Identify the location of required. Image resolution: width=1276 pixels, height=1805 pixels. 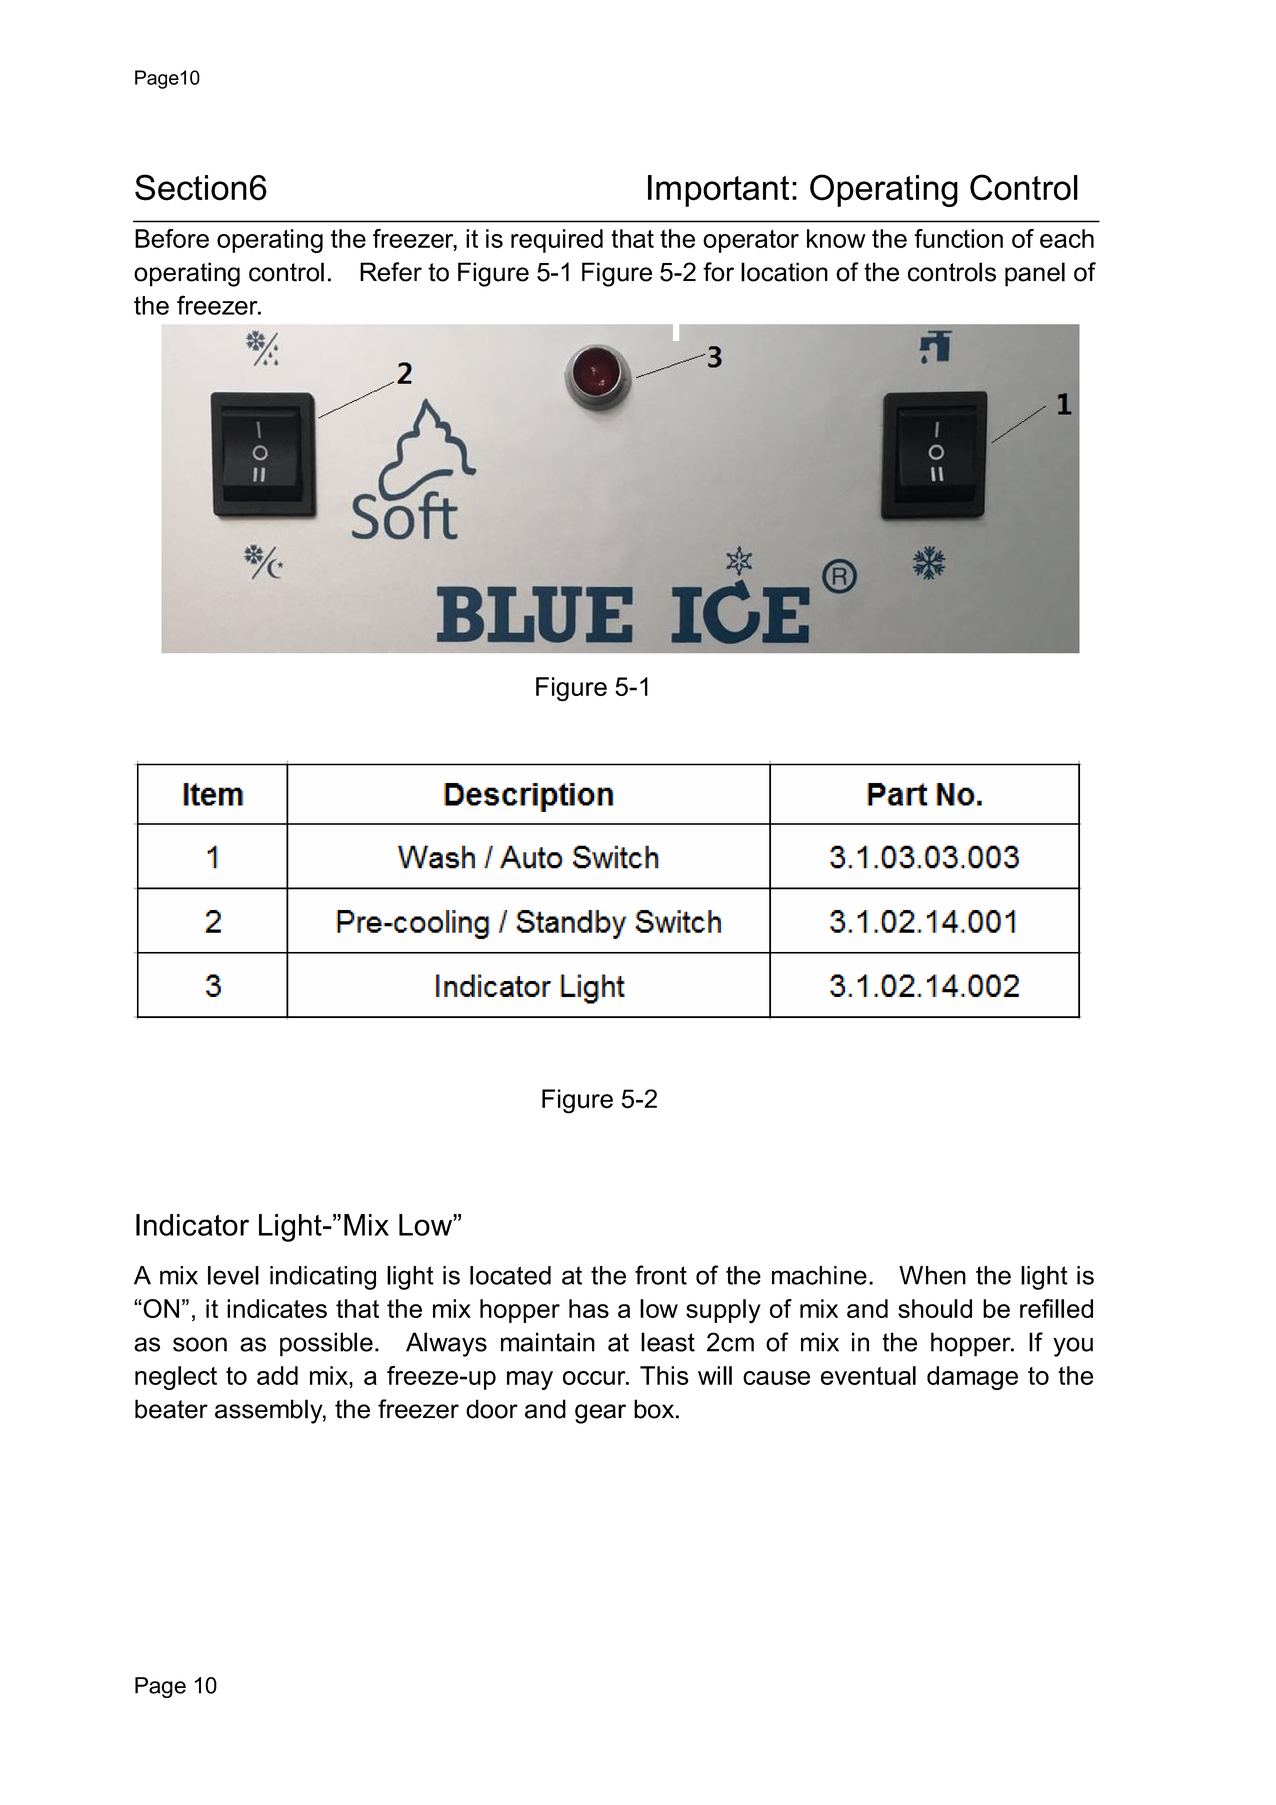
(557, 241).
